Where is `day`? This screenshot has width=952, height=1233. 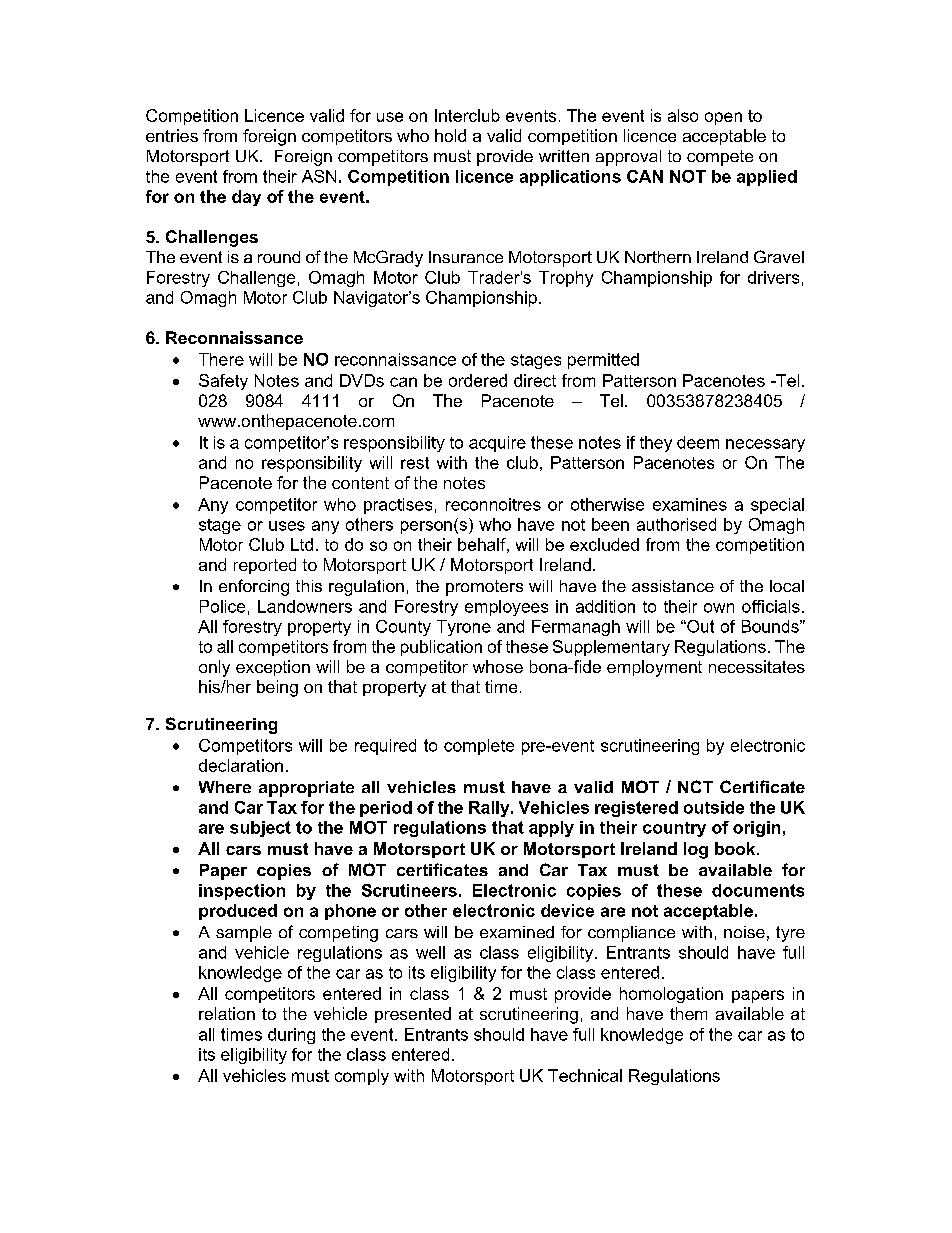 day is located at coordinates (246, 198).
